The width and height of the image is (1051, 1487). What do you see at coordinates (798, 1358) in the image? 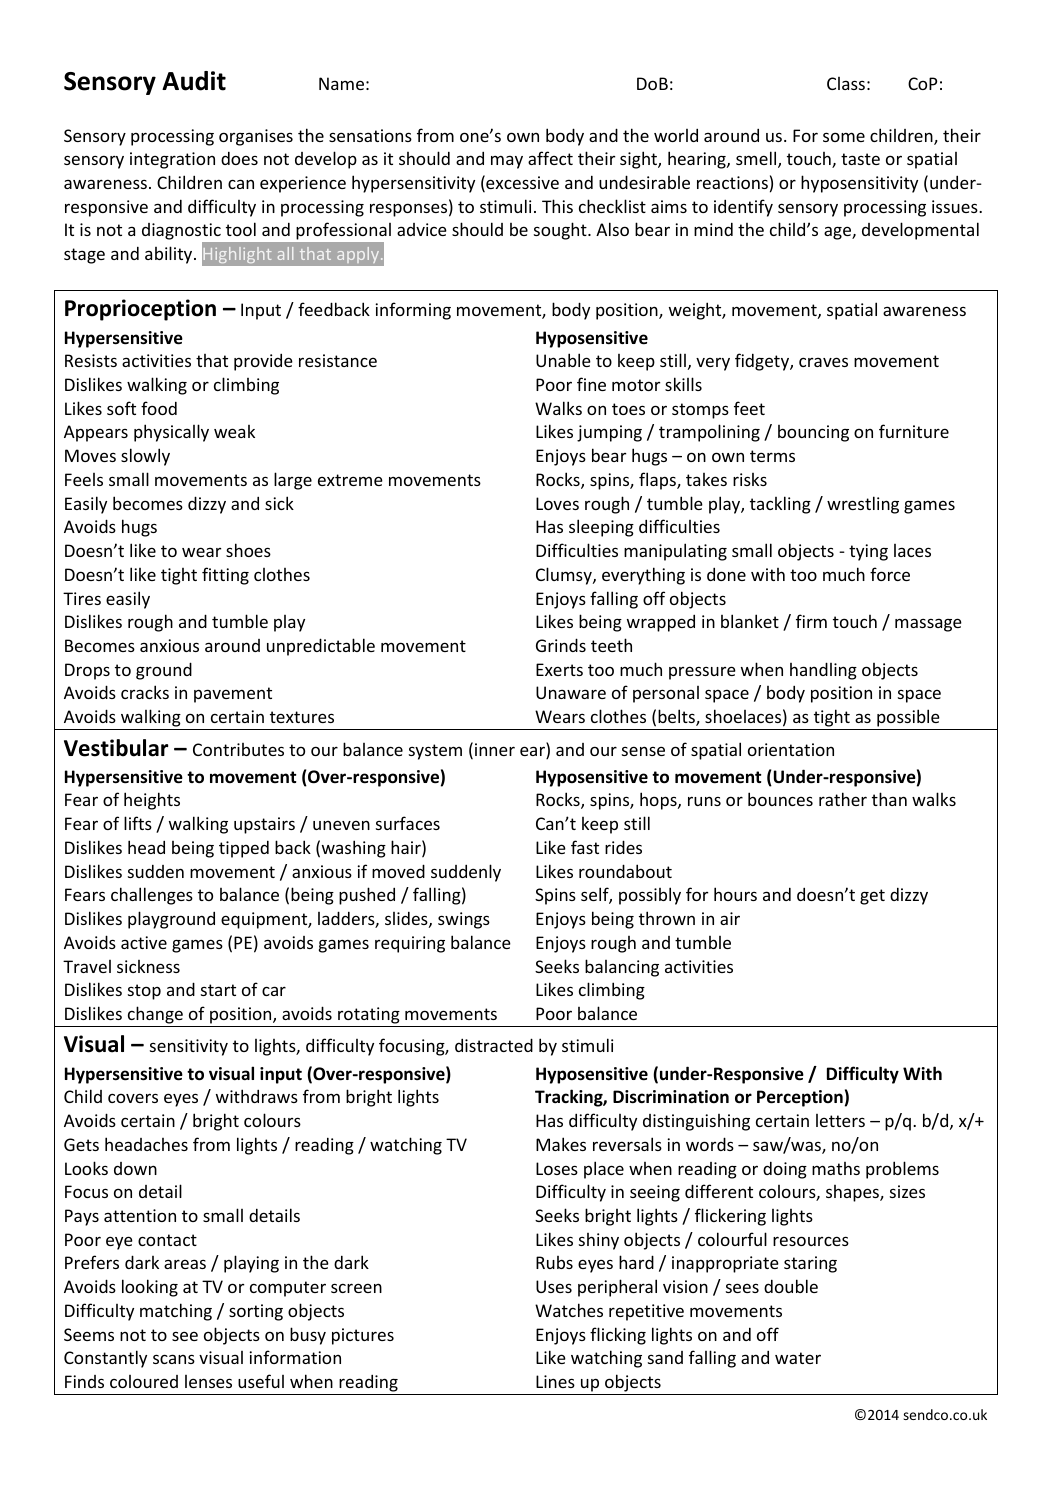
I see `water` at bounding box center [798, 1358].
